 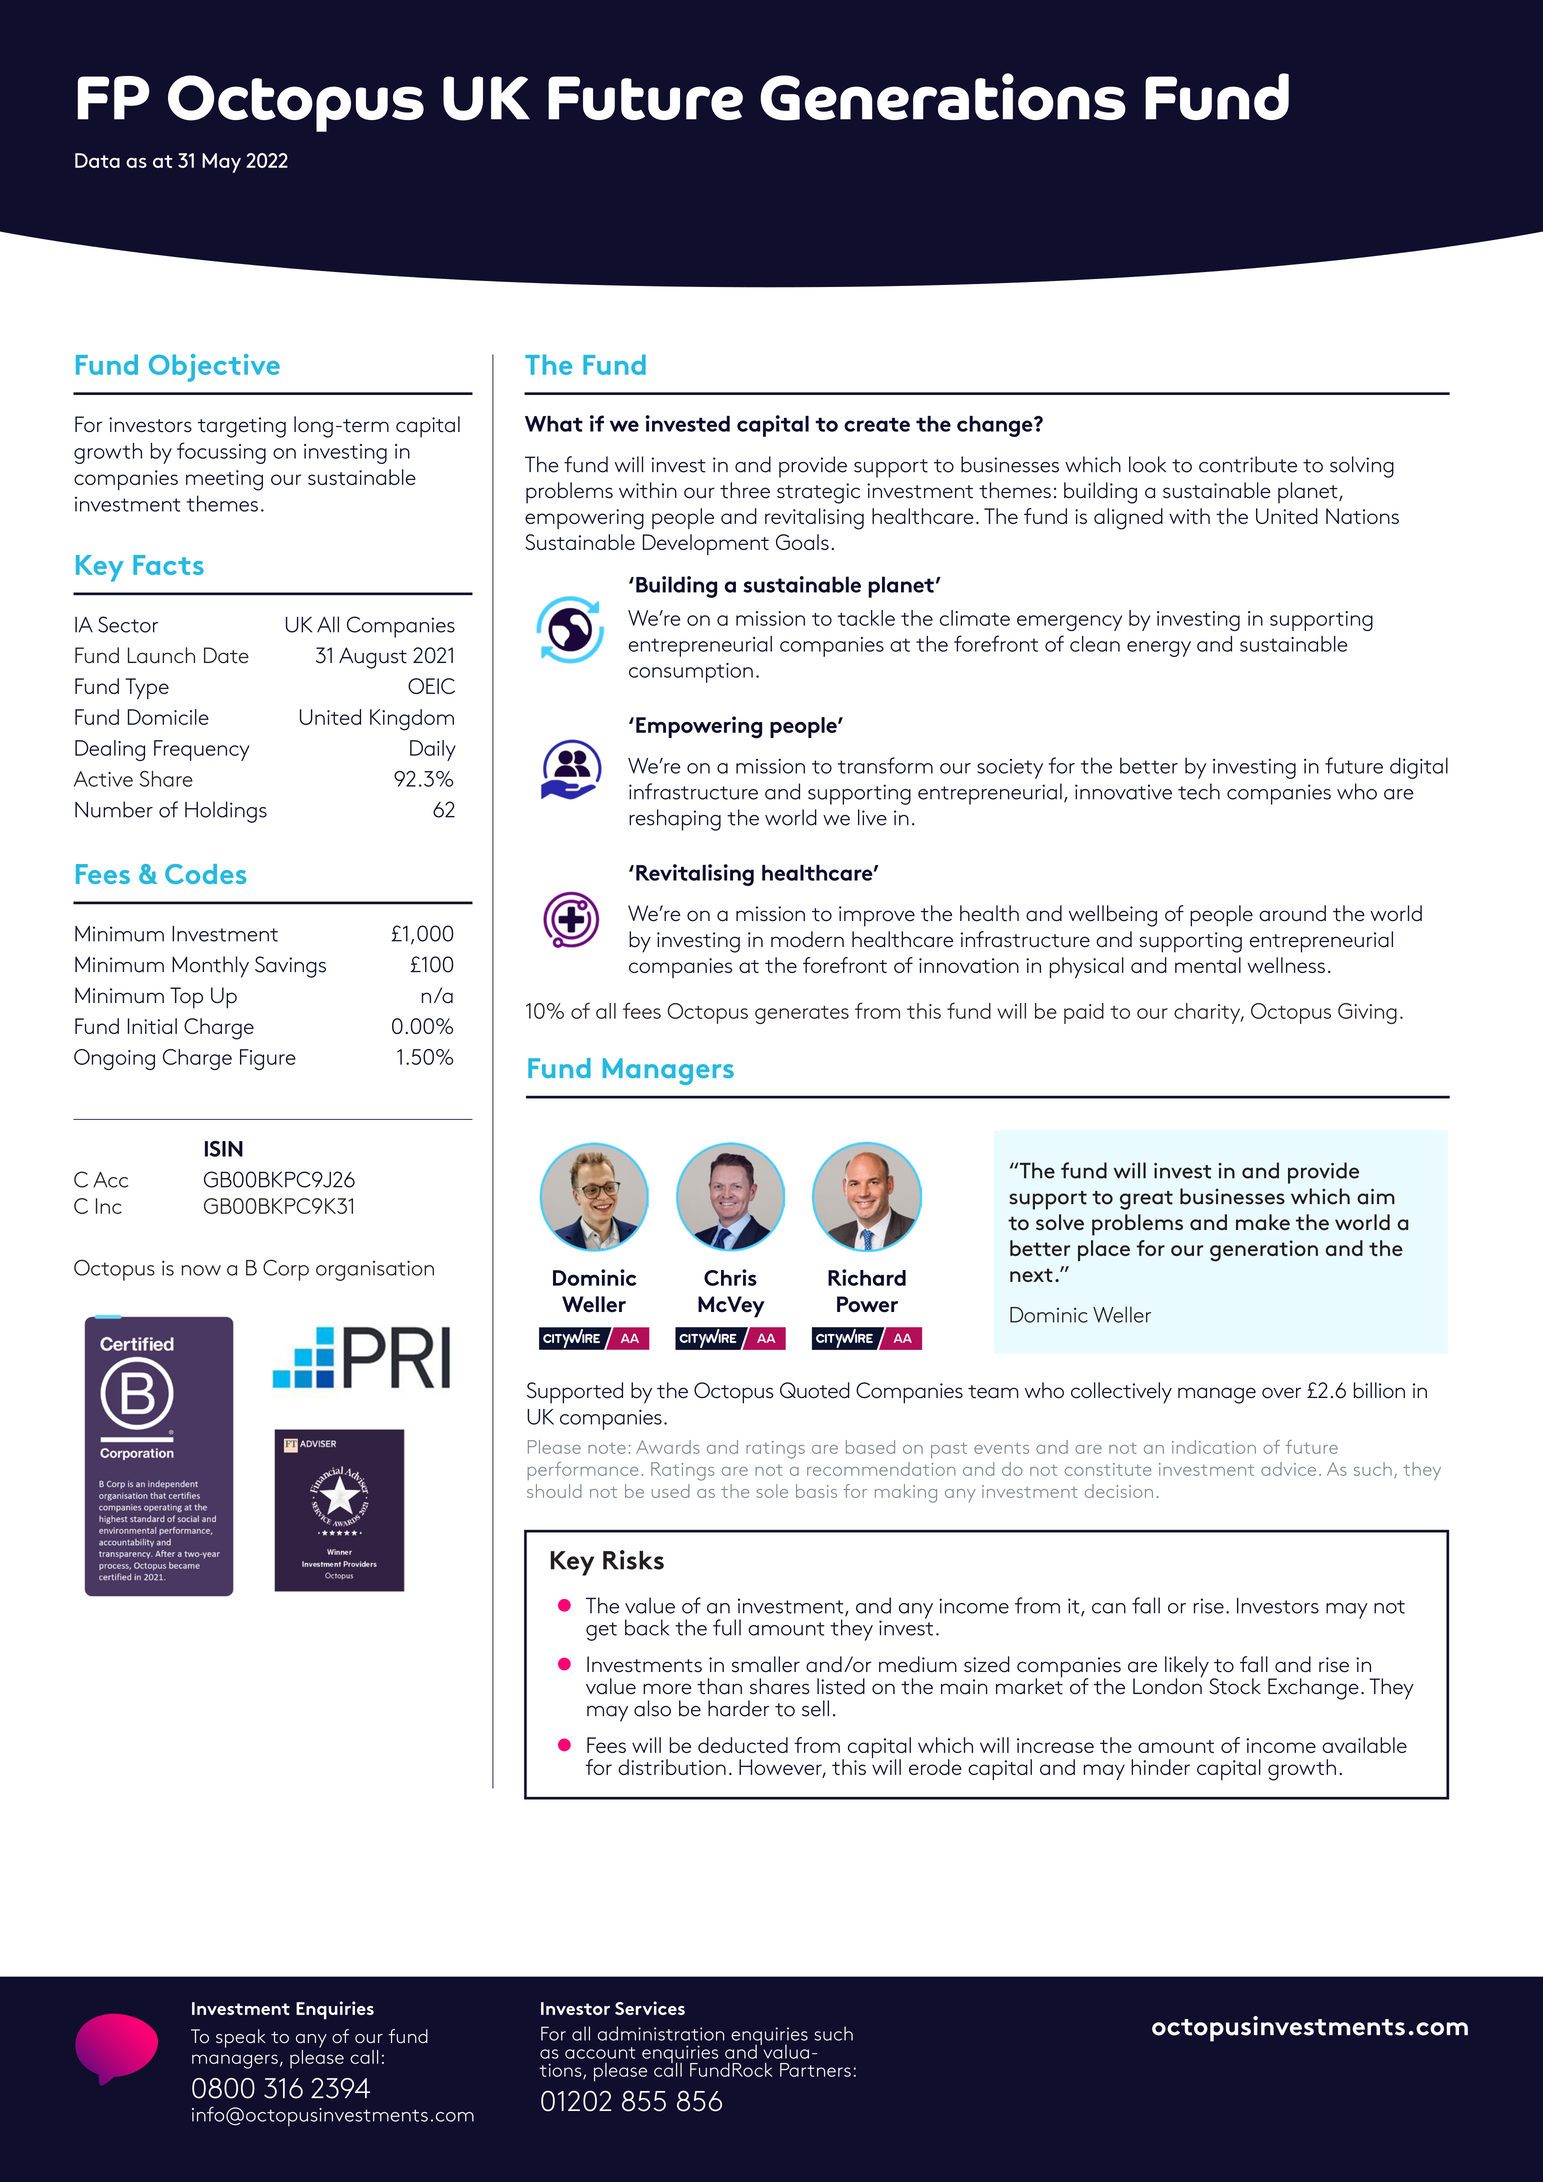 I want to click on contribute, so click(x=1248, y=464).
